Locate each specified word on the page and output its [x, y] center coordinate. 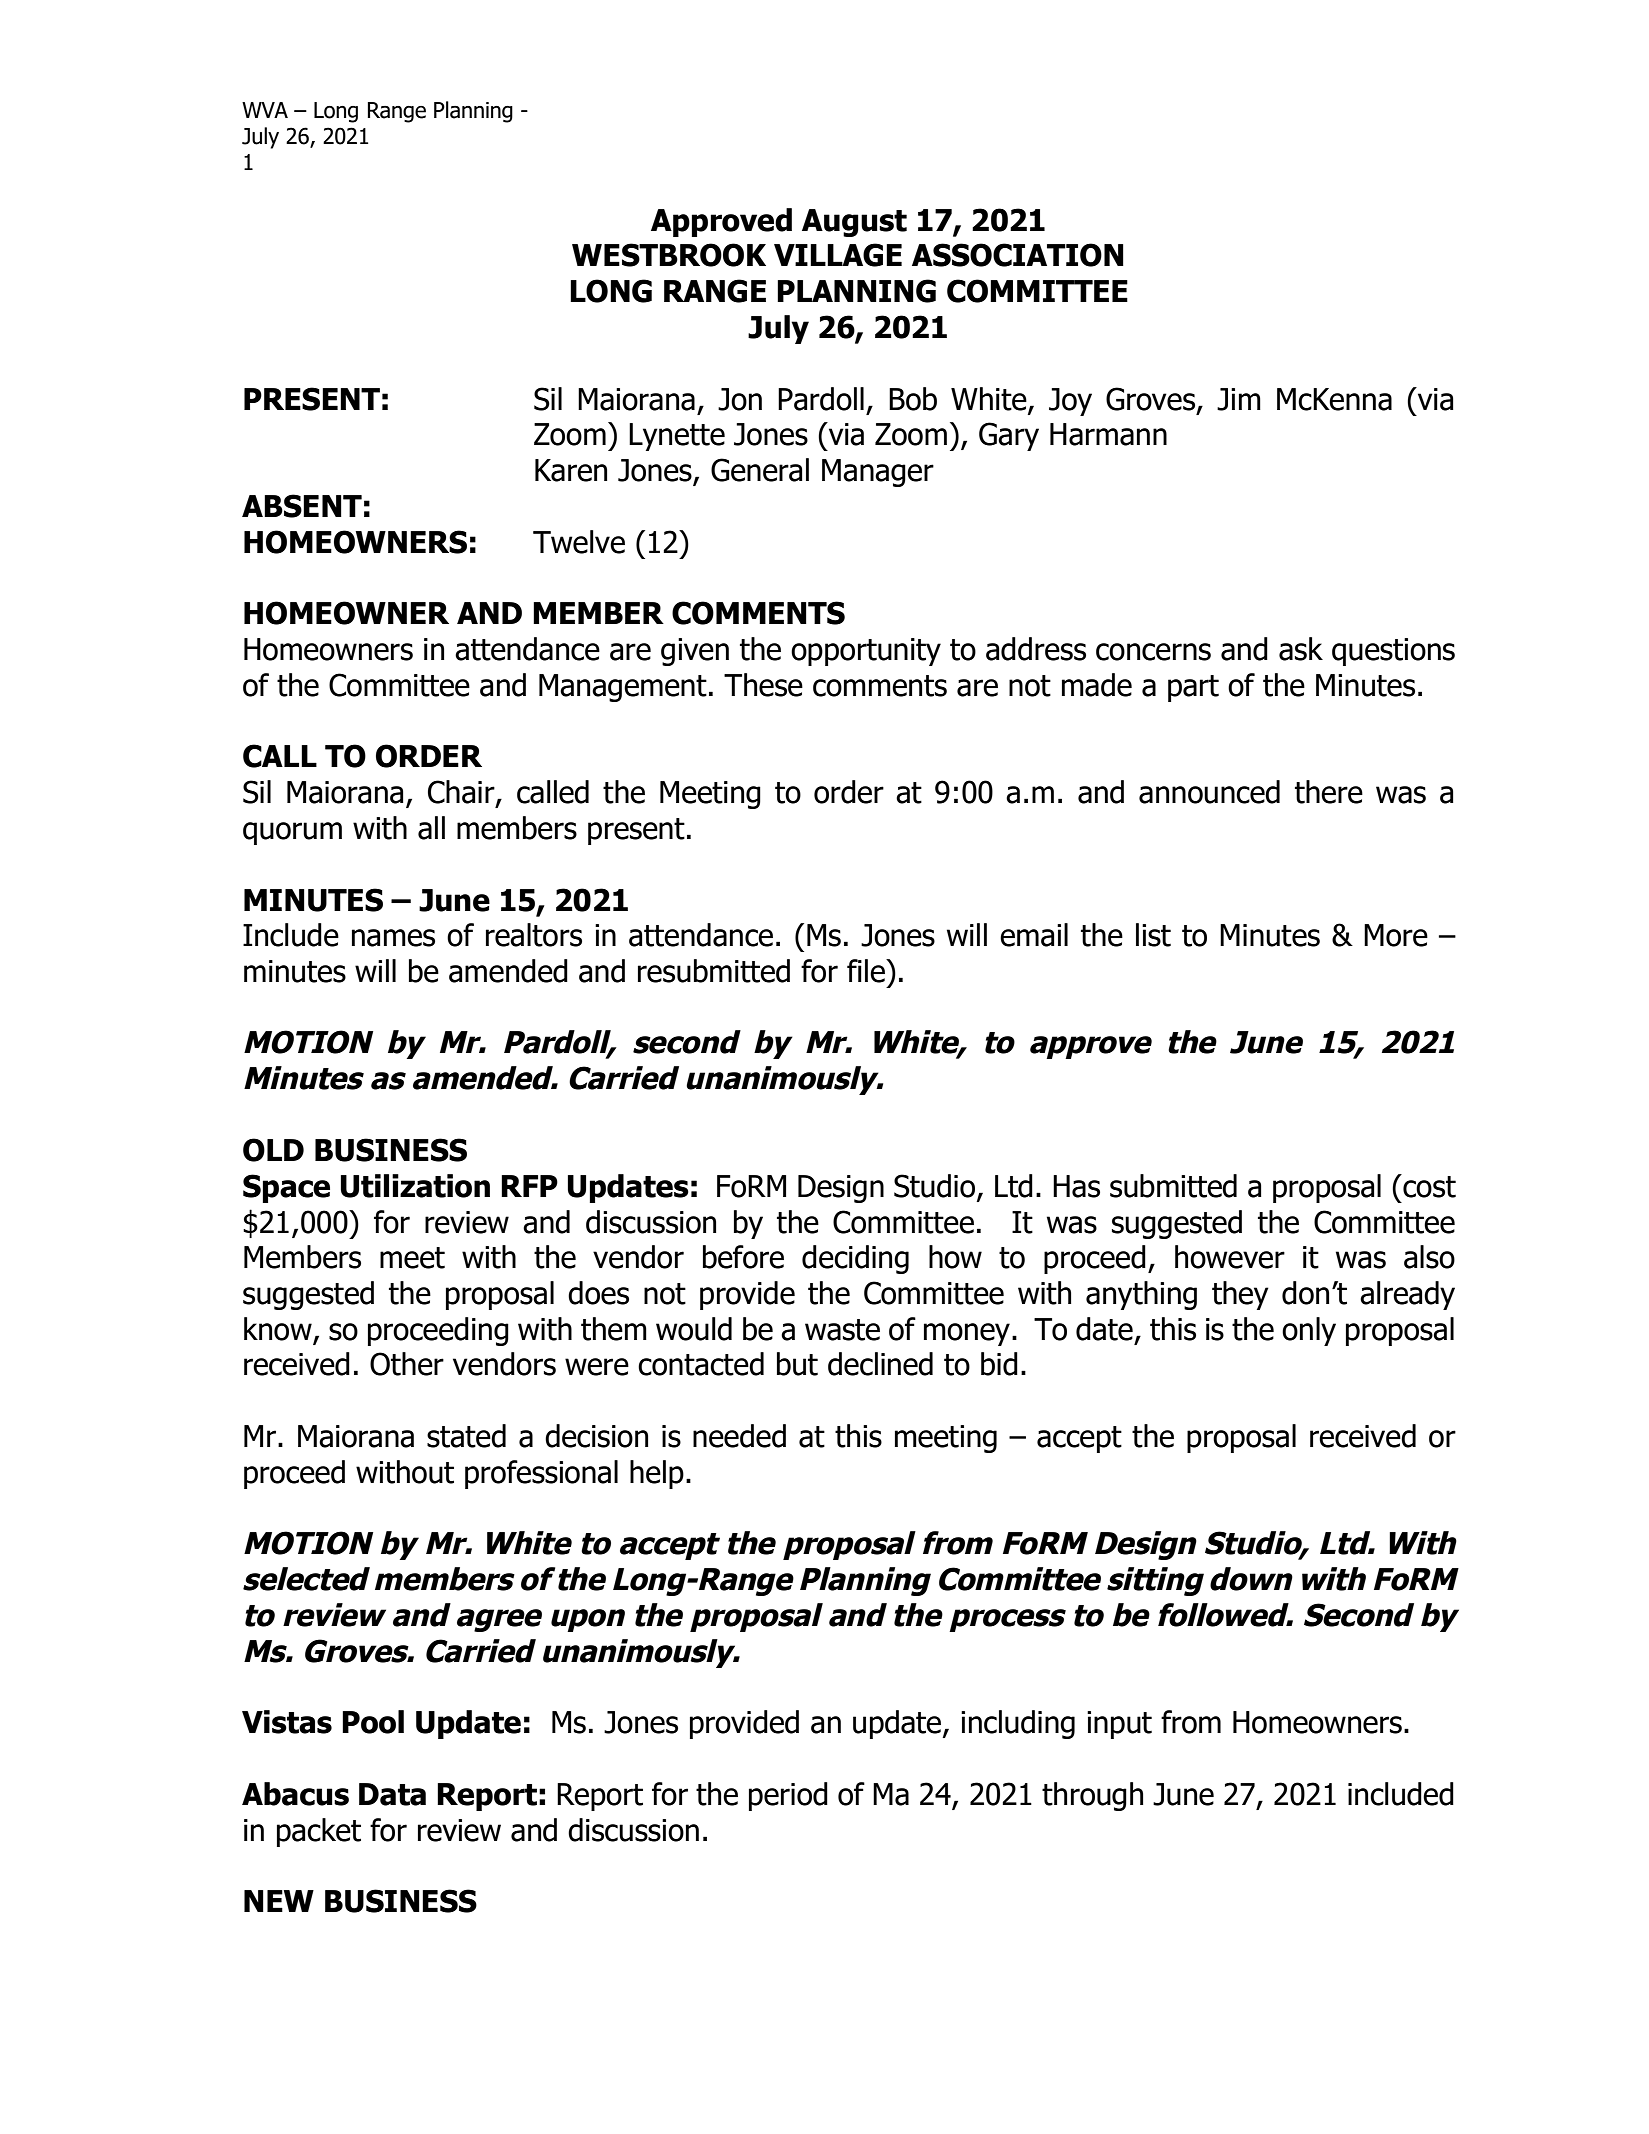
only [1309, 1331]
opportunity [866, 652]
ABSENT [302, 506]
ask [1301, 649]
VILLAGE [838, 255]
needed [739, 1436]
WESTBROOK [669, 255]
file [867, 971]
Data [392, 1794]
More [1396, 935]
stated [466, 1436]
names [393, 938]
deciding [855, 1259]
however [1230, 1257]
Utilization [415, 1186]
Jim [1239, 399]
